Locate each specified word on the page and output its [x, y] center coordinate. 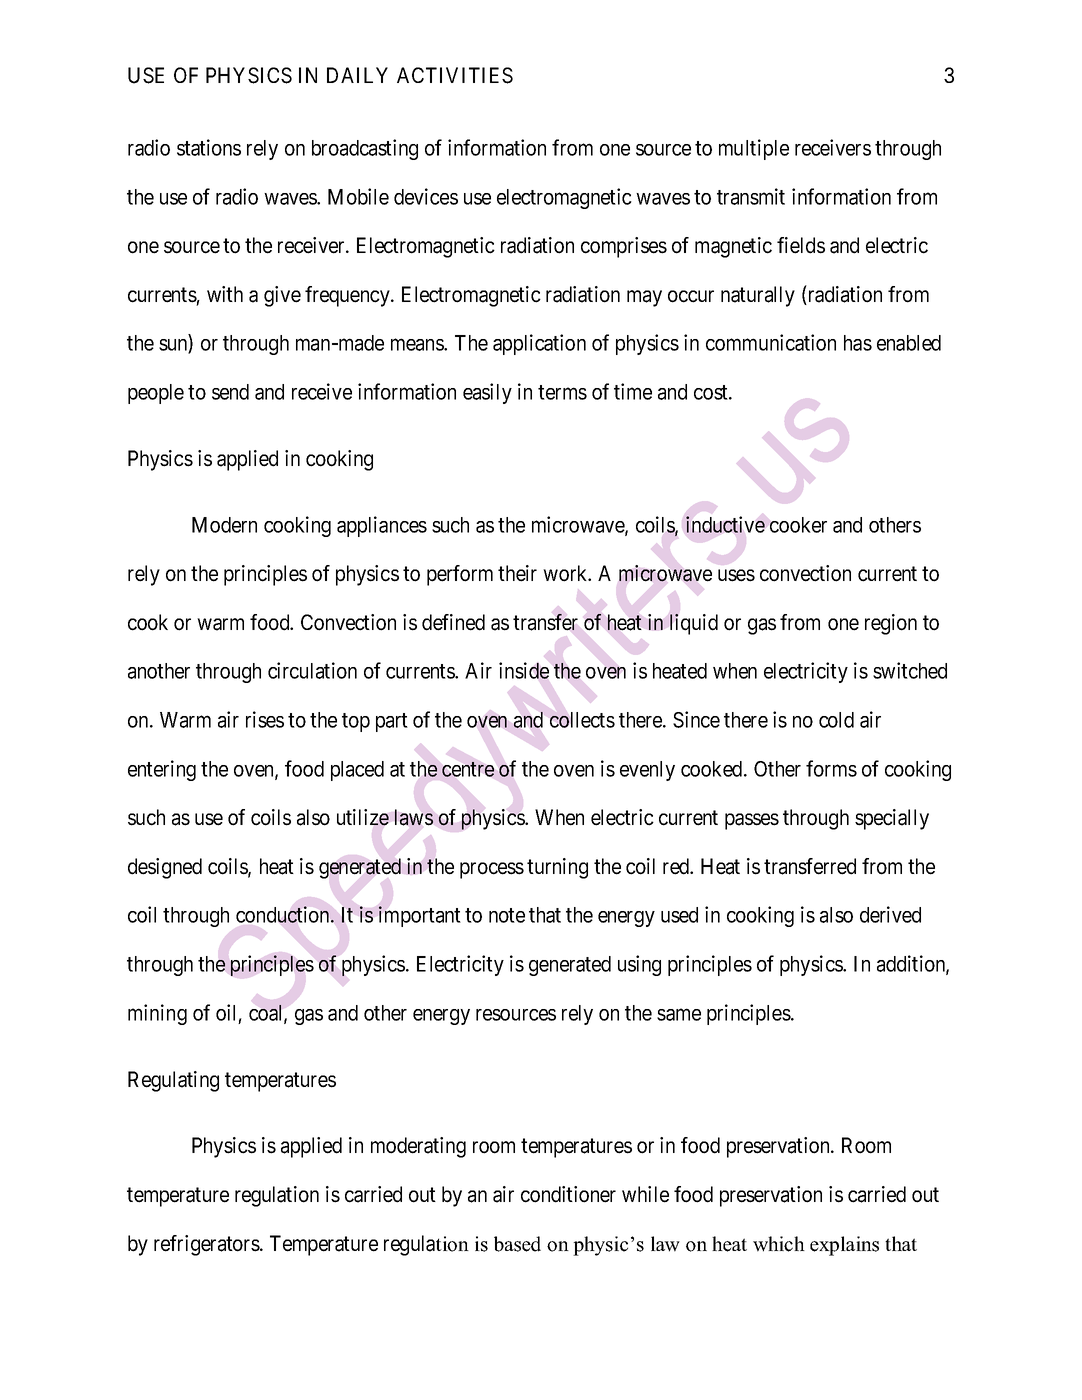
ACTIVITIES [455, 75]
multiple [754, 149]
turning [557, 868]
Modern [224, 525]
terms [562, 392]
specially [892, 819]
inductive [725, 524]
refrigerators [207, 1245]
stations [209, 147]
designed [165, 868]
